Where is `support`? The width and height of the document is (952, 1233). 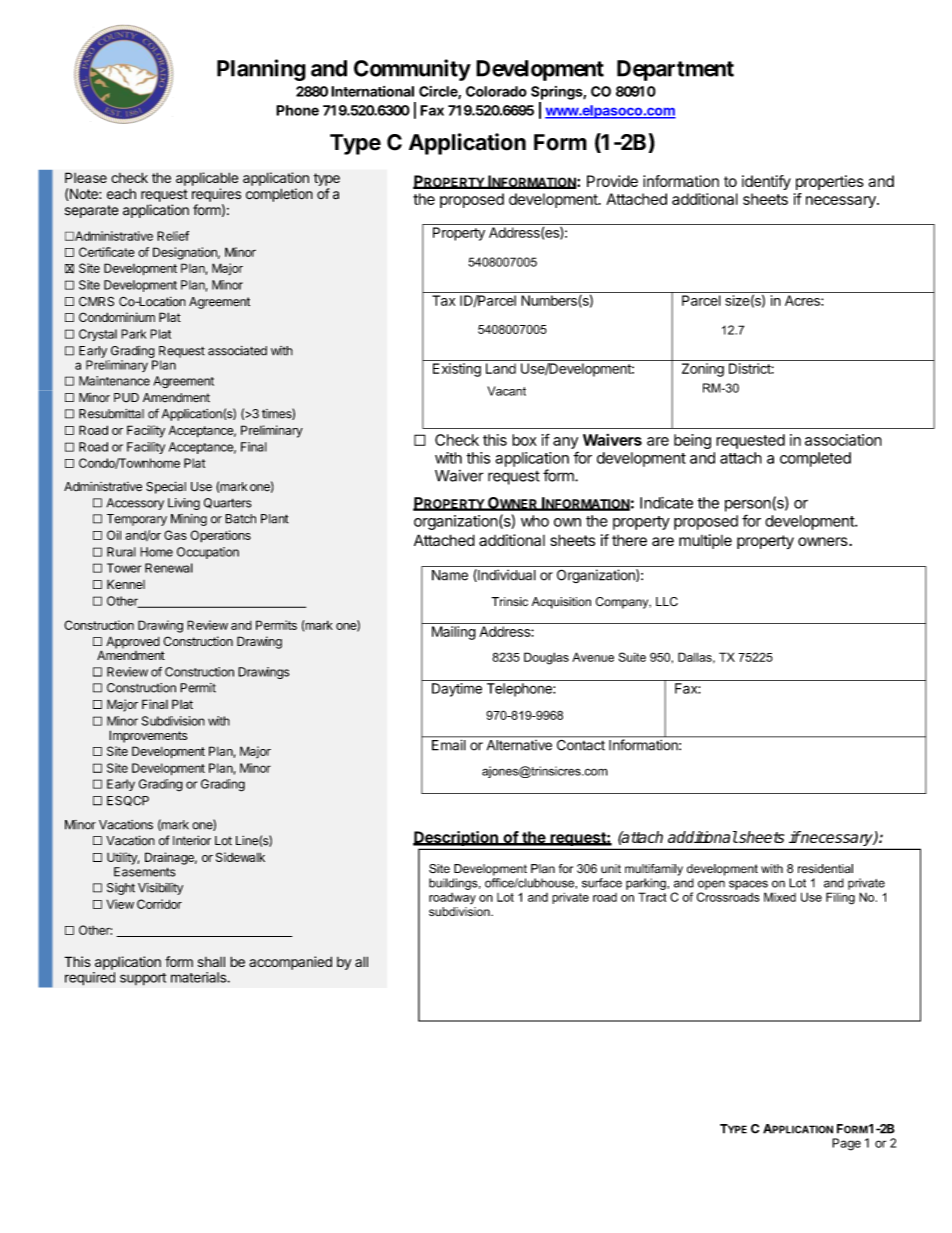
support is located at coordinates (143, 979).
